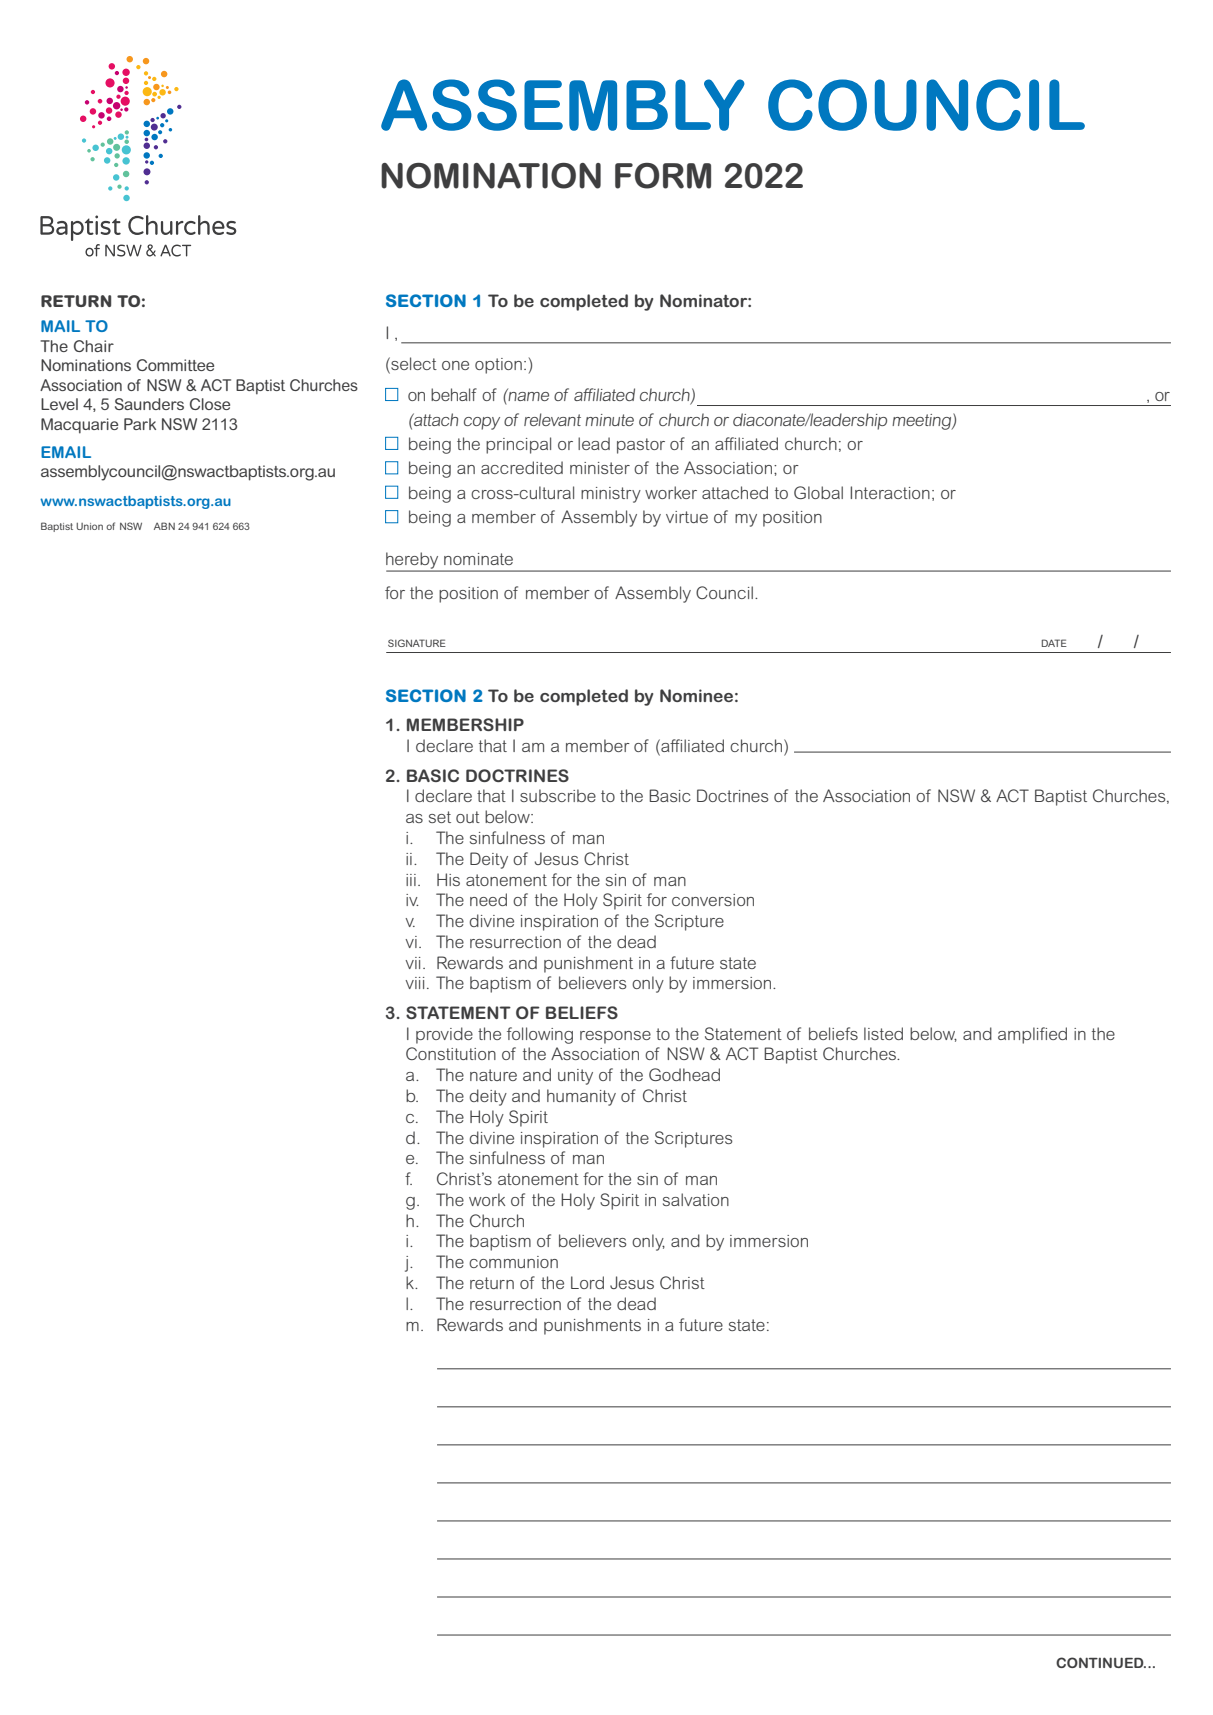 This document has width=1213, height=1715. What do you see at coordinates (451, 1053) in the document?
I see `Constitution` at bounding box center [451, 1053].
